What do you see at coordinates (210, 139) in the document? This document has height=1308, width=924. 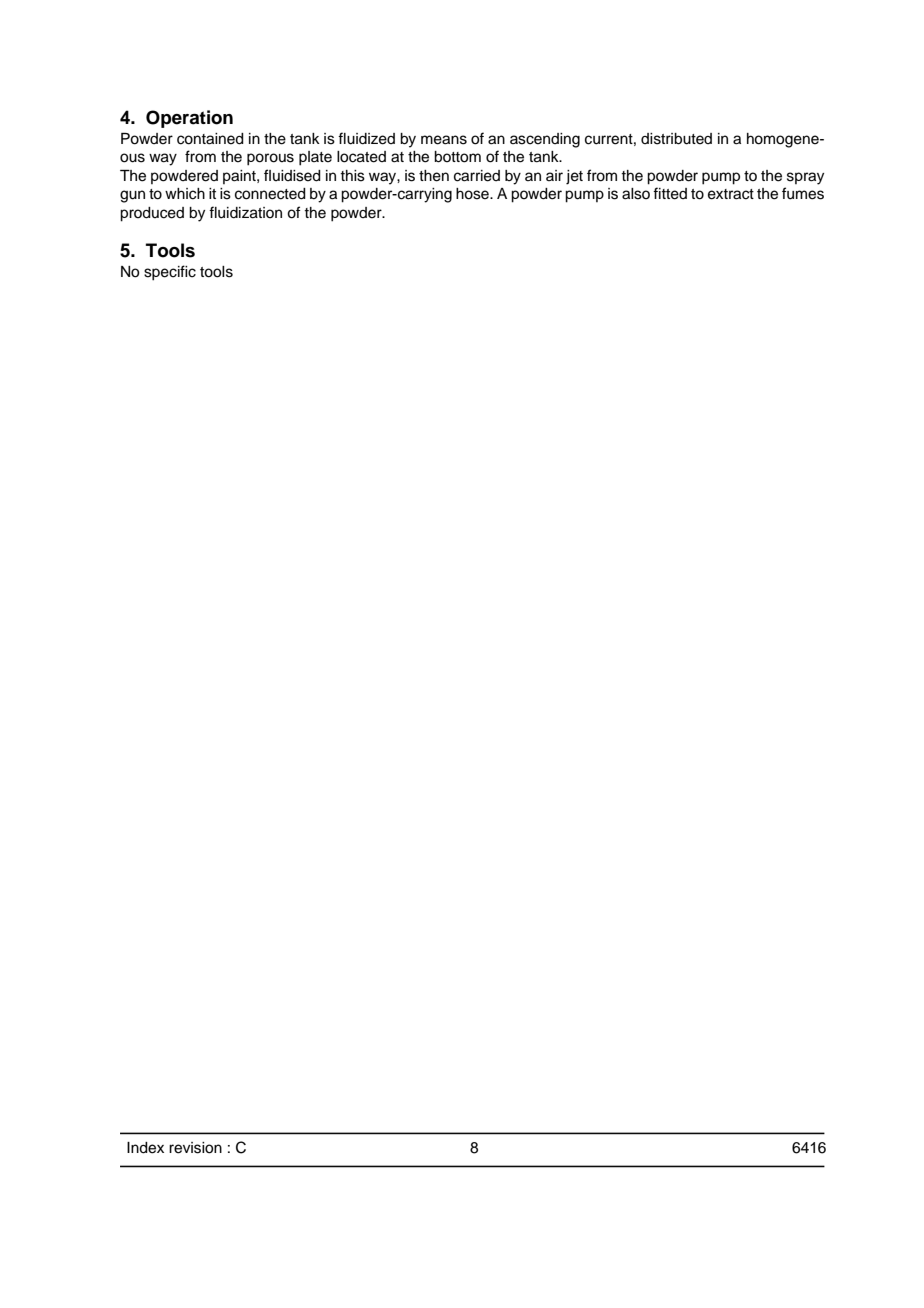 I see `contained` at bounding box center [210, 139].
